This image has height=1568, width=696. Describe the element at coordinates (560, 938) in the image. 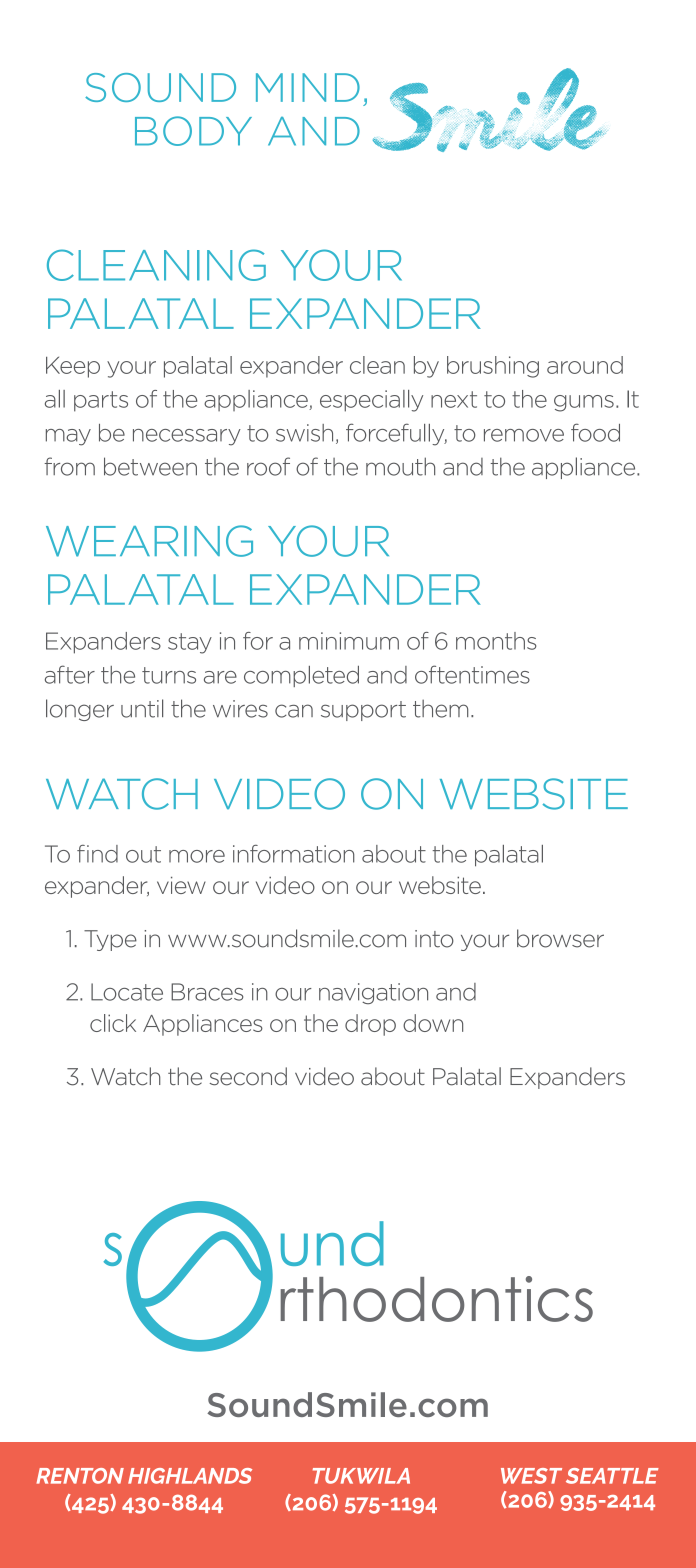

I see `browser` at that location.
